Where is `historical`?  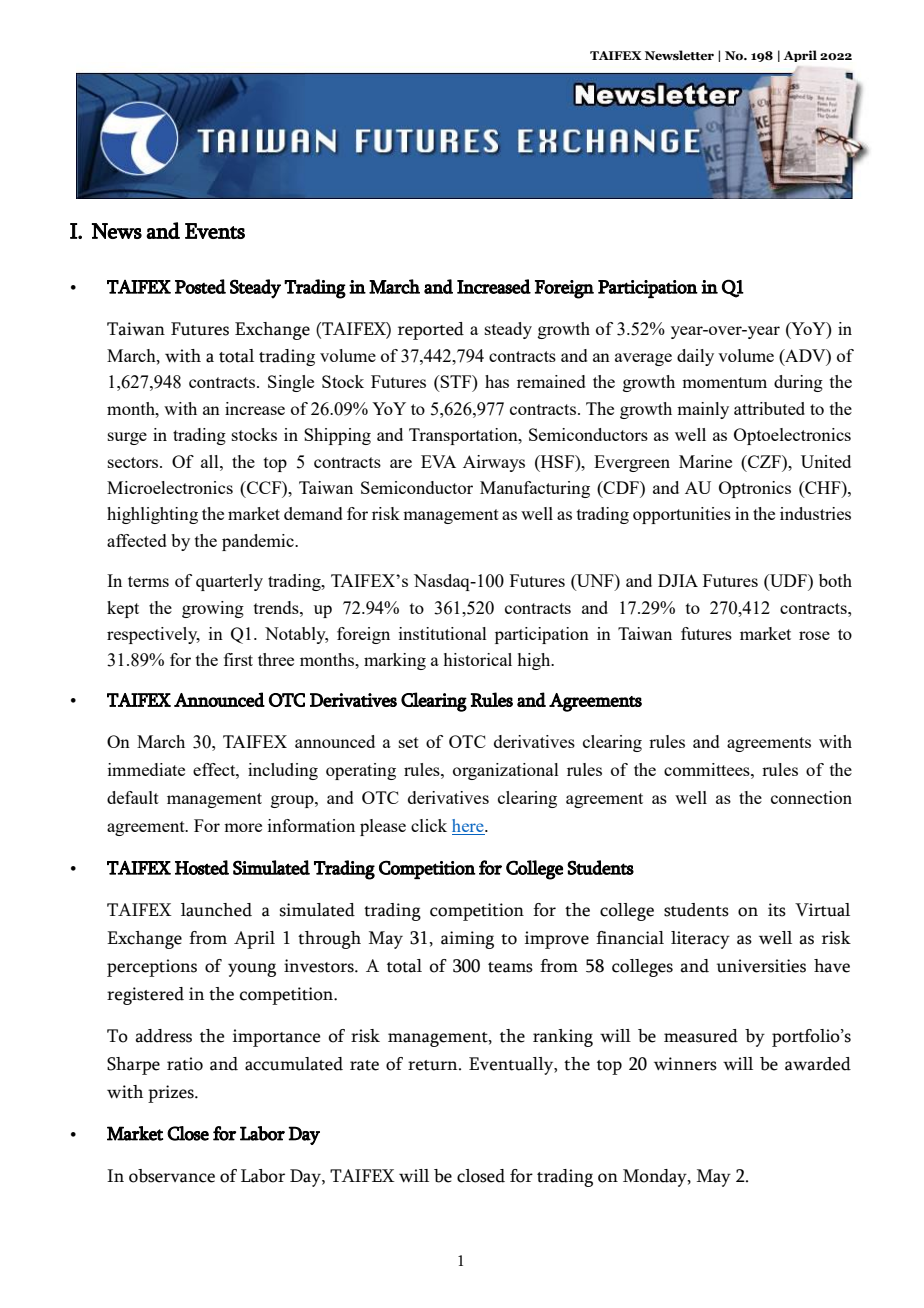
historical is located at coordinates (477, 659).
